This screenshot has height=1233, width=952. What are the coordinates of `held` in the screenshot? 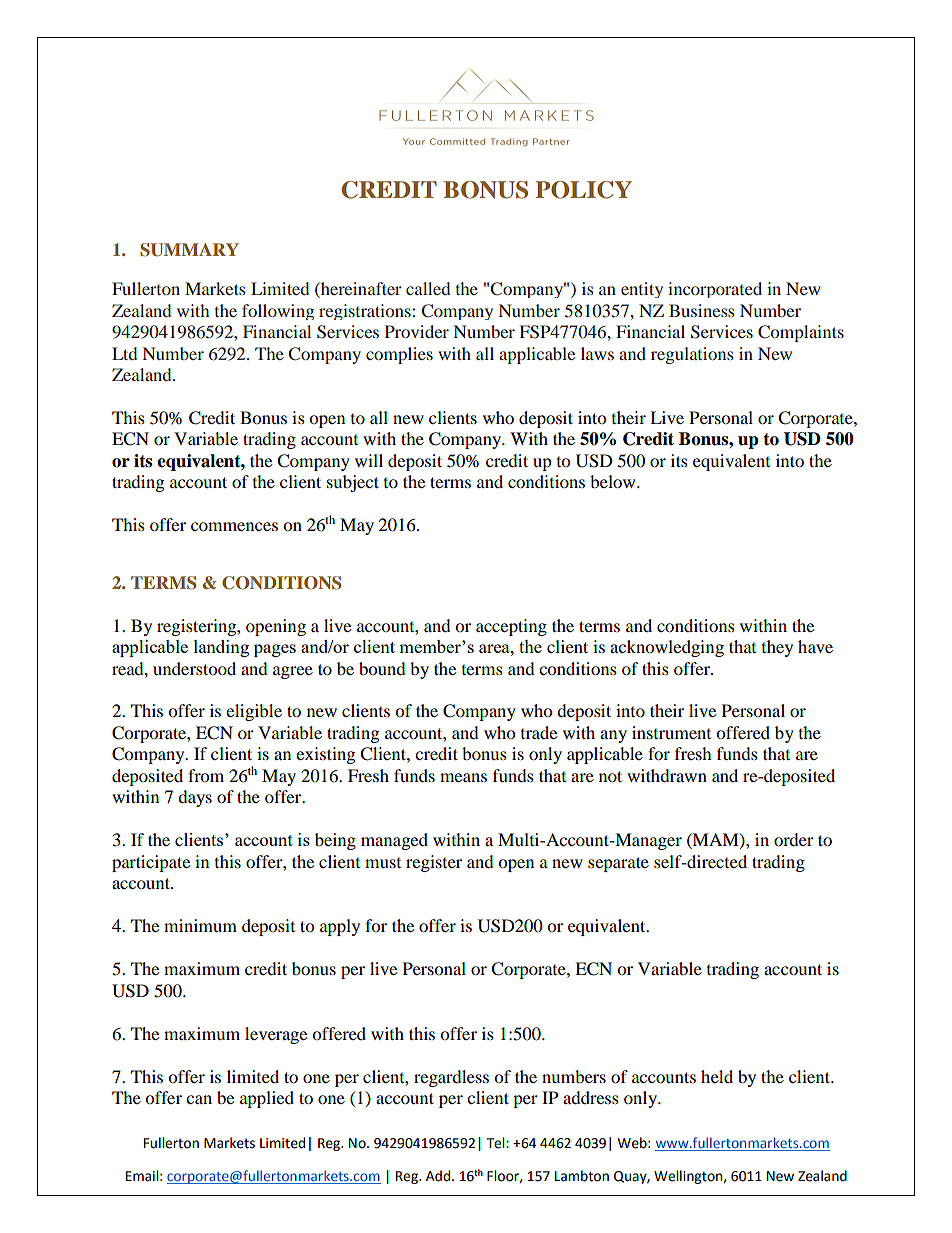 It's located at (717, 1076).
